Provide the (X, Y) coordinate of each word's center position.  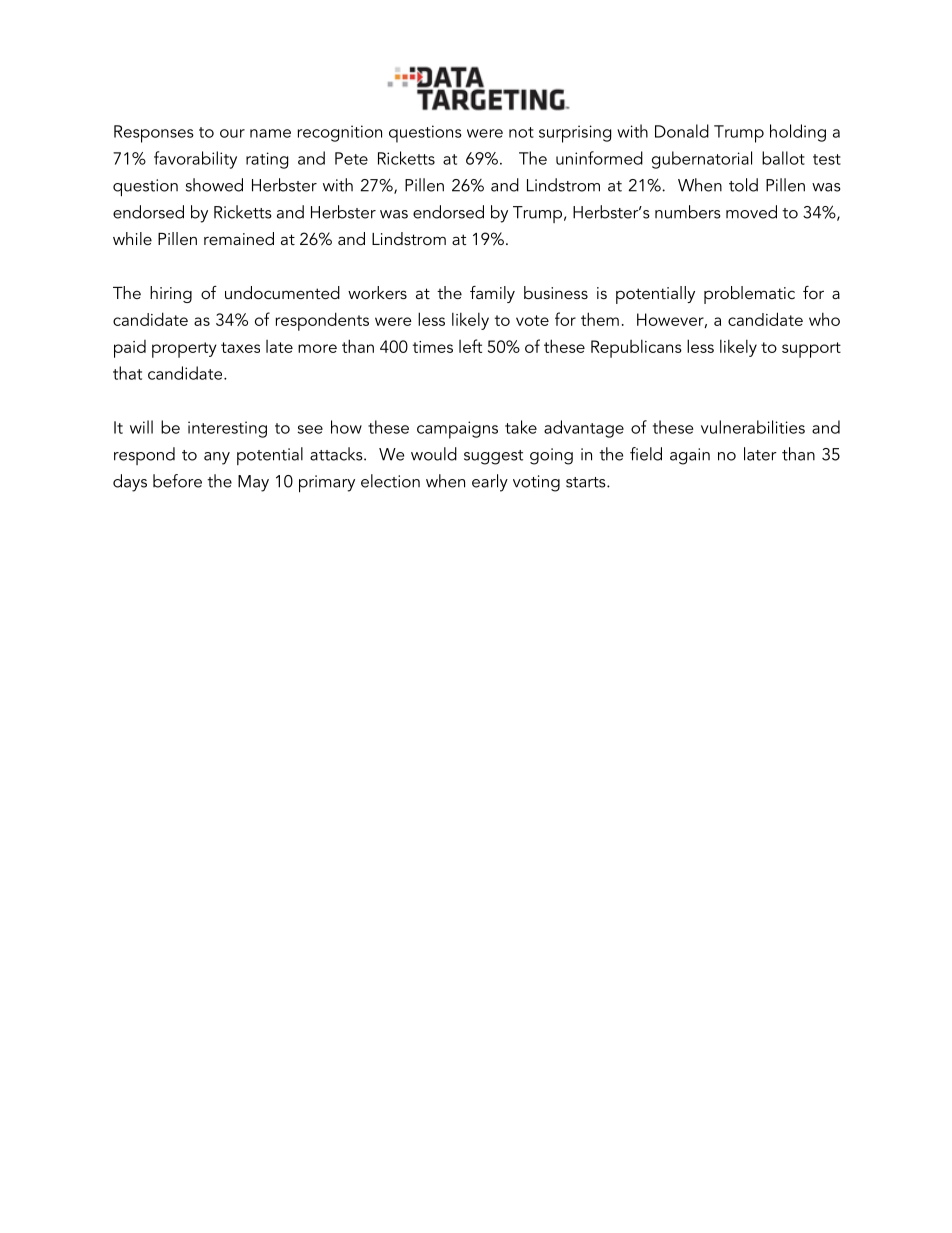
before (177, 481)
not (521, 132)
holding (798, 133)
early (490, 483)
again (690, 456)
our (232, 133)
